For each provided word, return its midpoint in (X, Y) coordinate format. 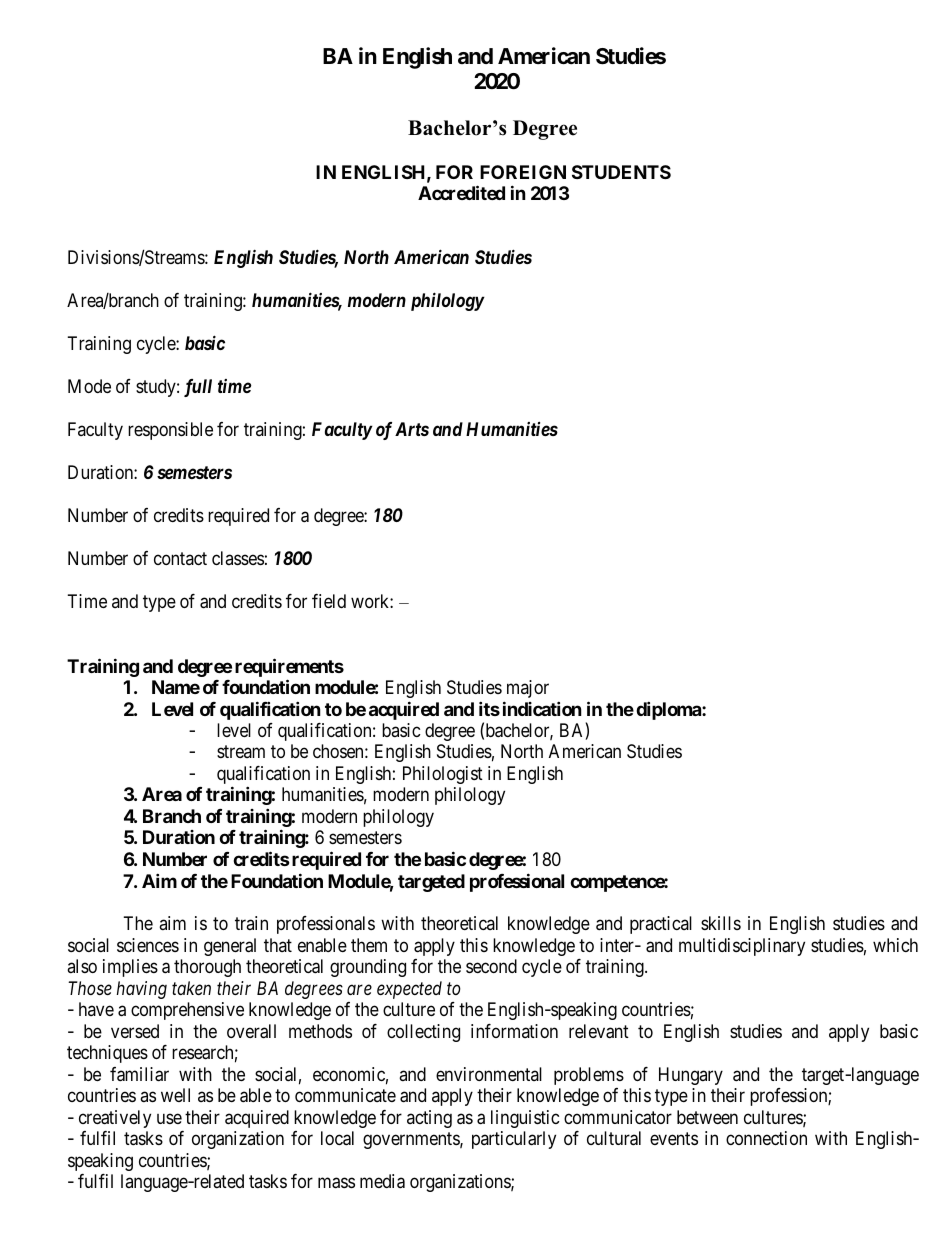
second (491, 966)
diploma (669, 710)
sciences (148, 945)
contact (180, 558)
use (169, 1118)
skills (721, 923)
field (329, 601)
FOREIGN (523, 172)
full (198, 388)
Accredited (461, 192)
